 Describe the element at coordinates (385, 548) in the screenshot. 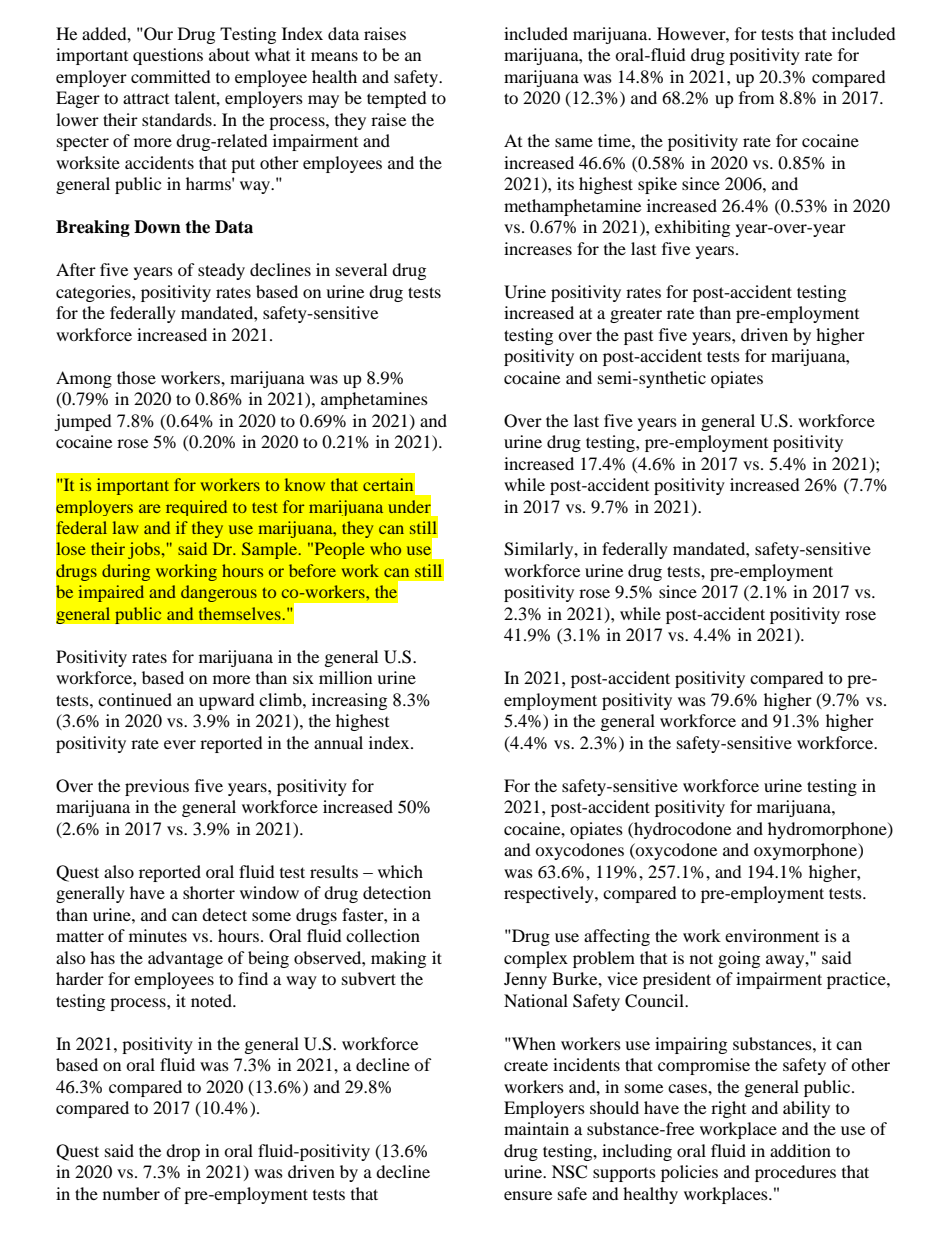

I see `who` at that location.
